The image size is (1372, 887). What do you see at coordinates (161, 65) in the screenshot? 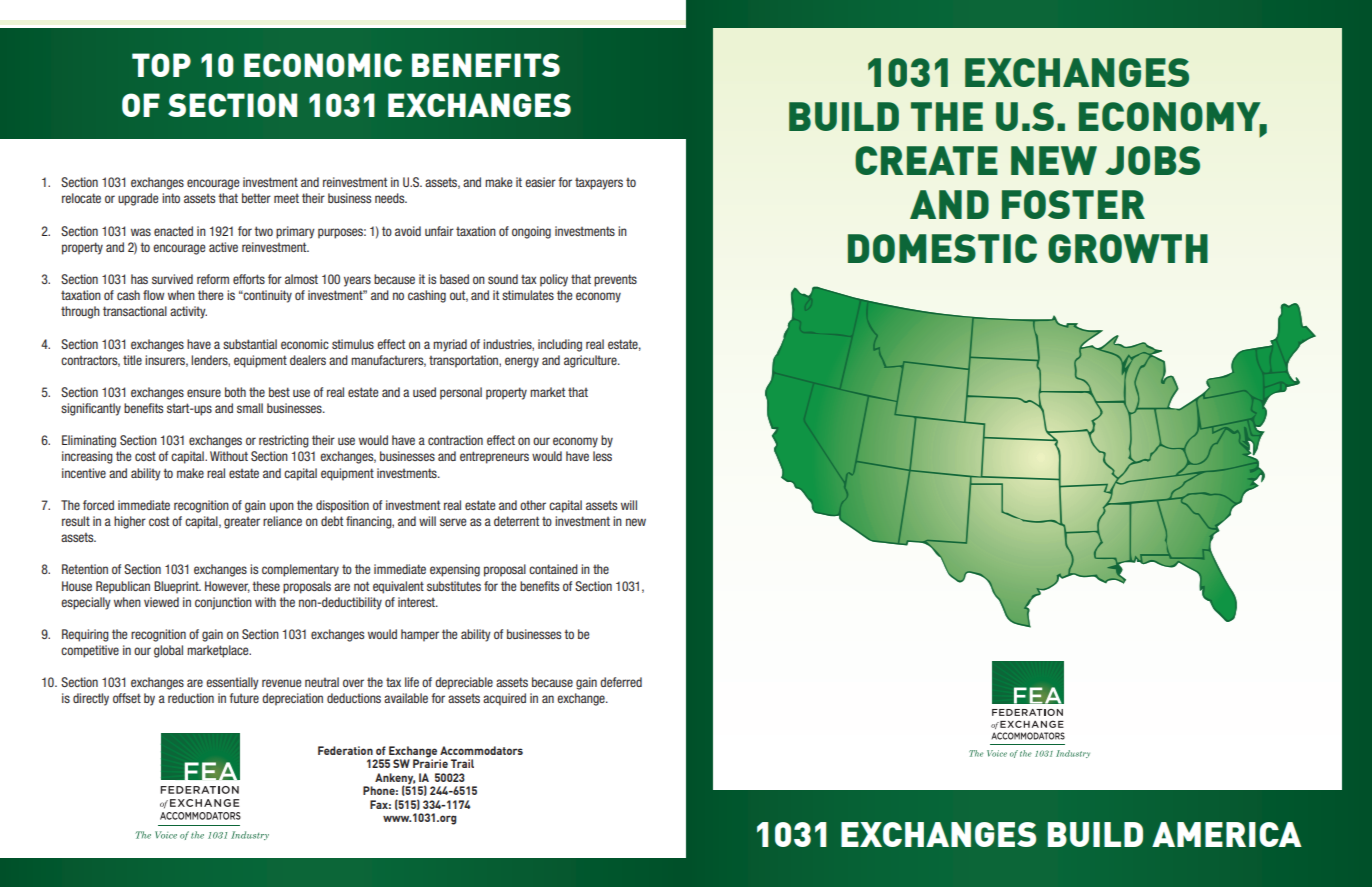
I see `TOP` at bounding box center [161, 65].
